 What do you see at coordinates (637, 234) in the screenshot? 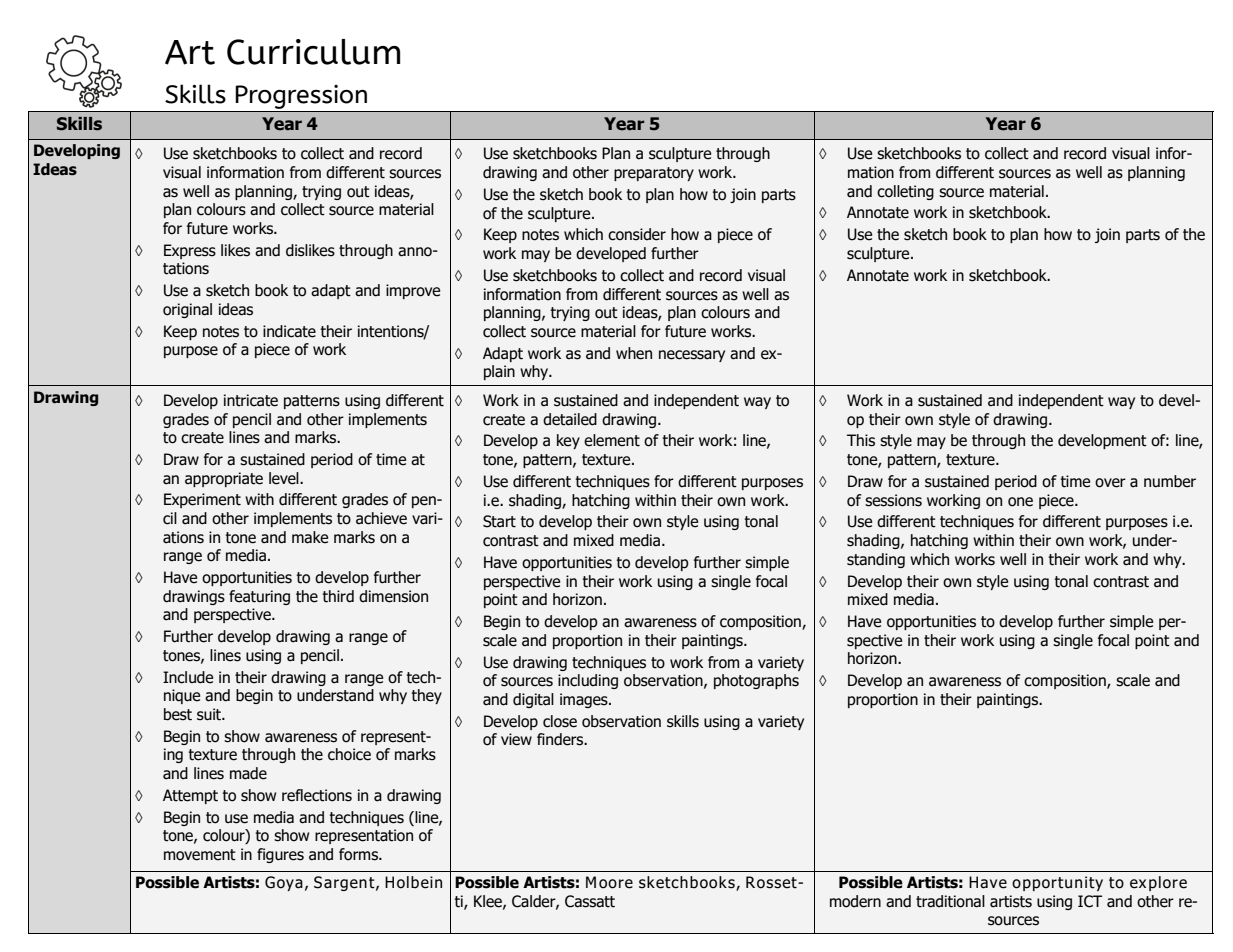
I see `consider` at bounding box center [637, 234].
